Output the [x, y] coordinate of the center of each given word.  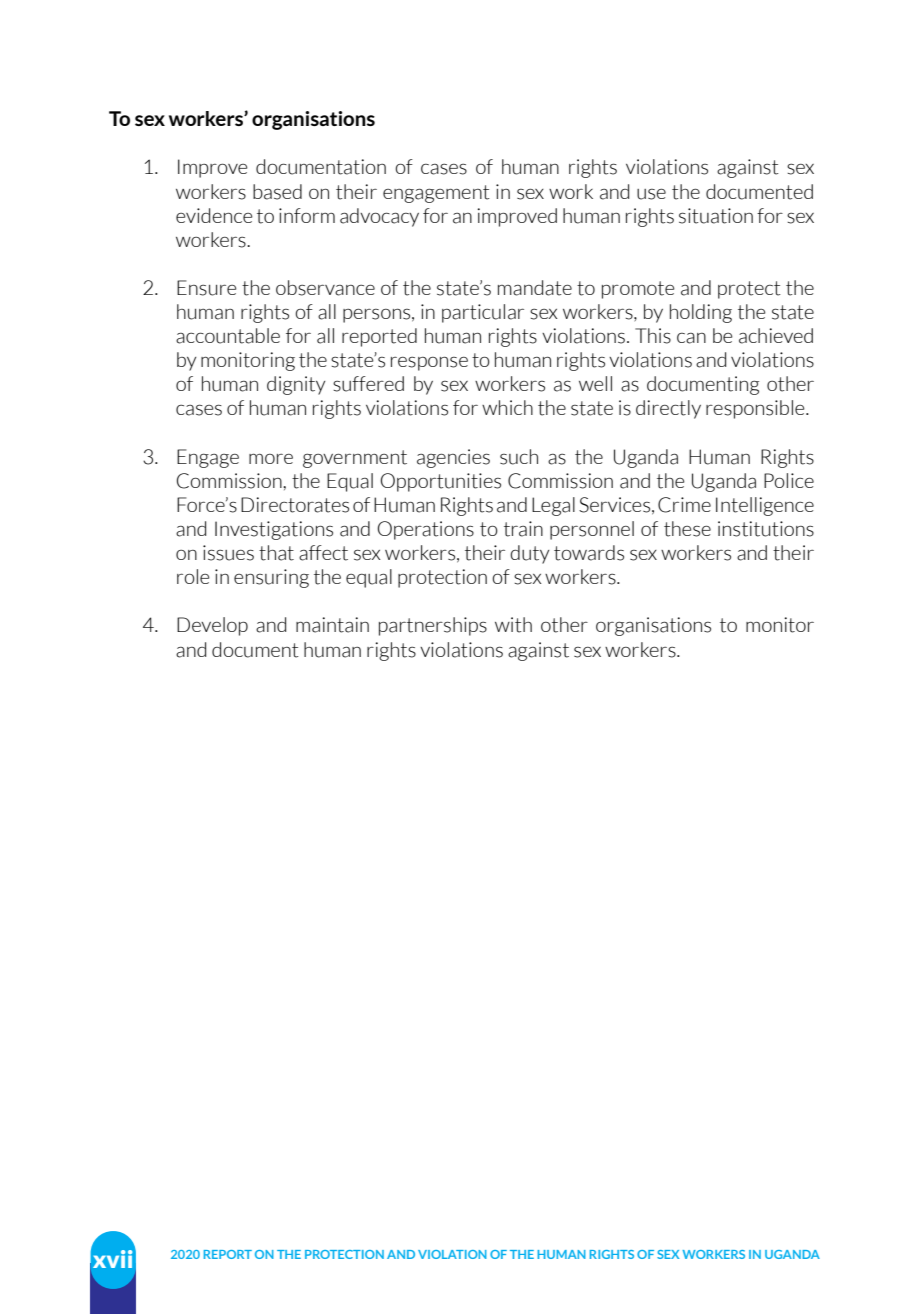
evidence [214, 215]
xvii [112, 1259]
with [513, 625]
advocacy [379, 217]
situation [716, 216]
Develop [212, 626]
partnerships [433, 626]
